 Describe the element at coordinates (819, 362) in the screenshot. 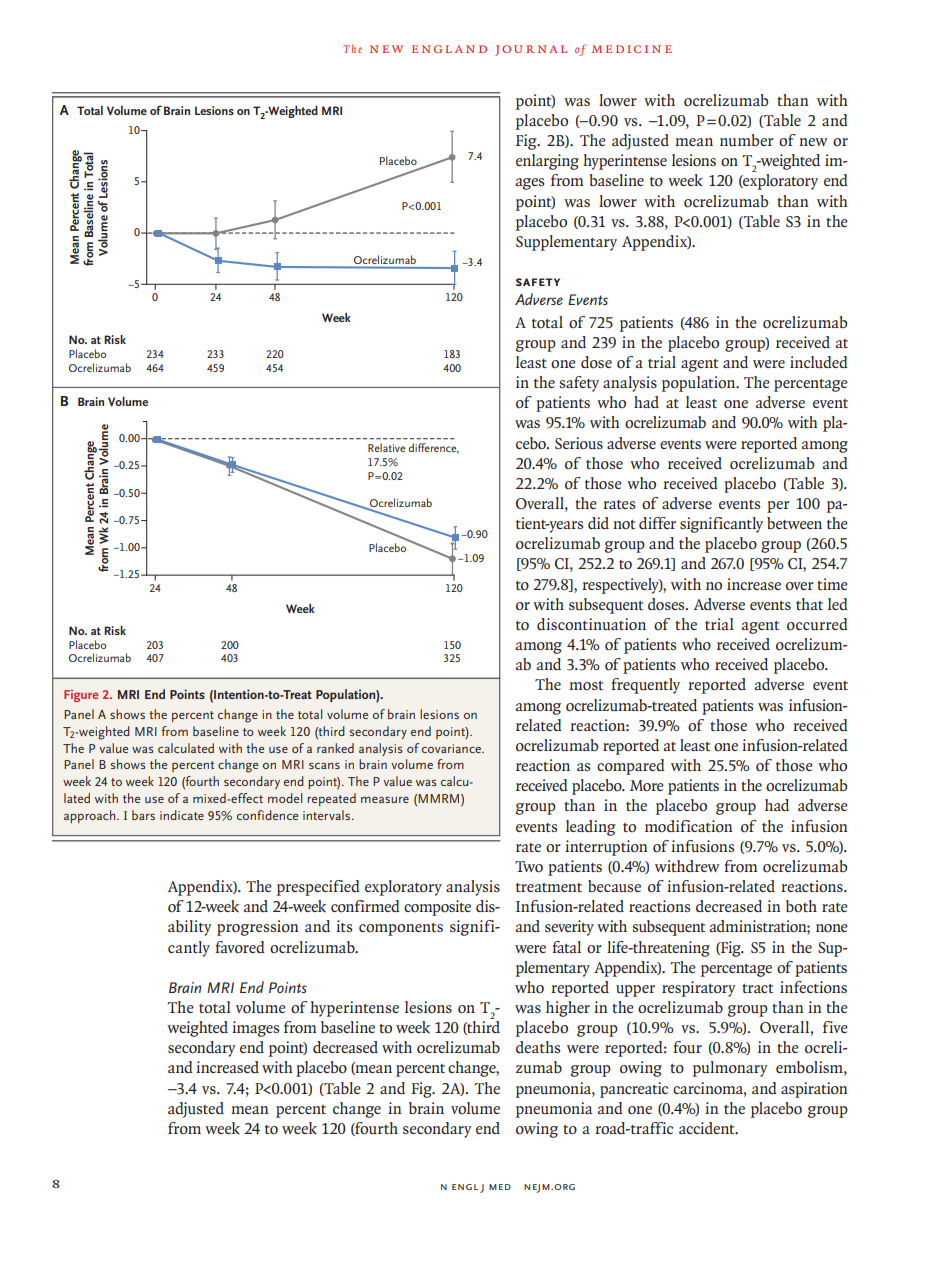

I see `included` at that location.
